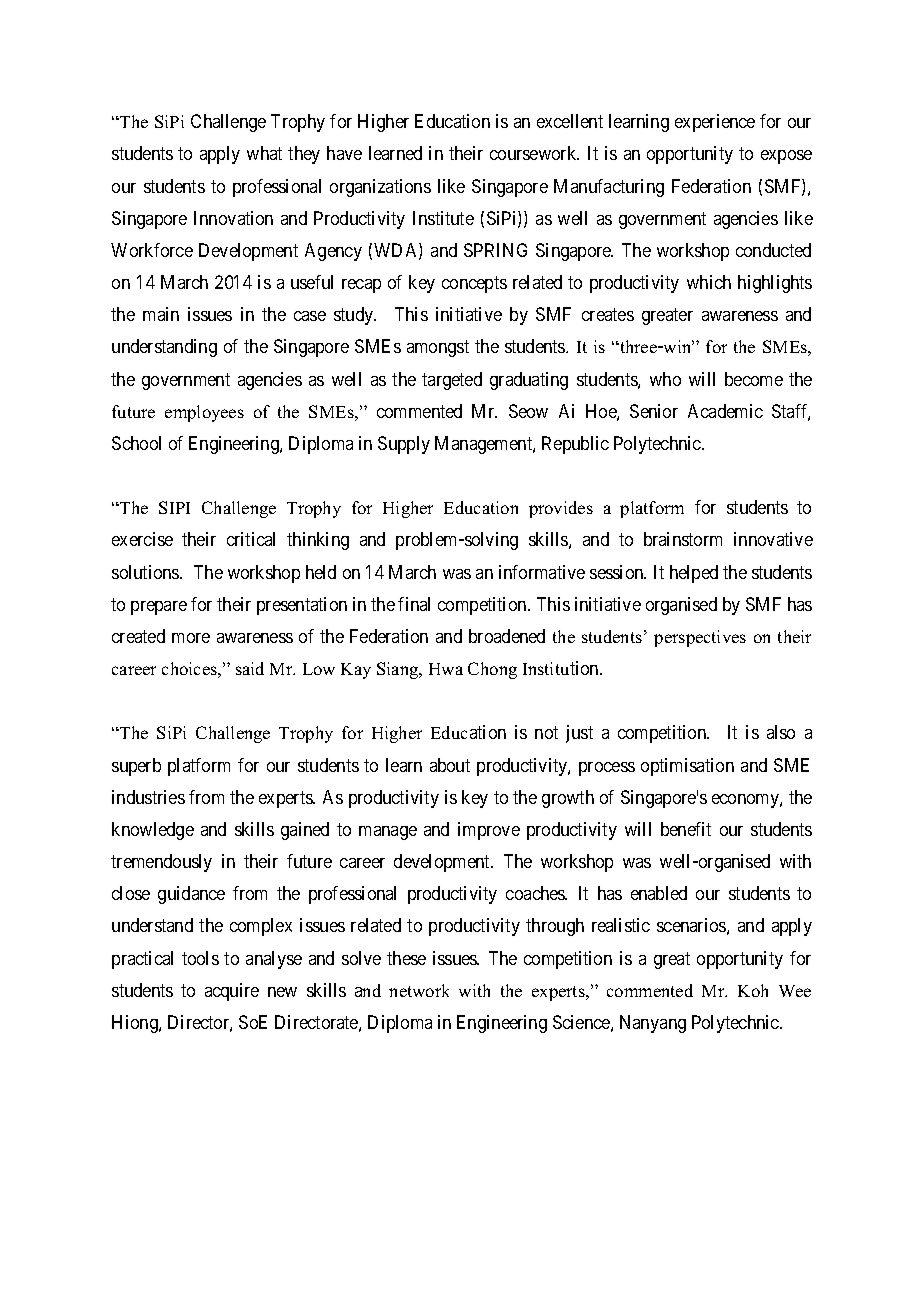  I want to click on Koh, so click(753, 990).
